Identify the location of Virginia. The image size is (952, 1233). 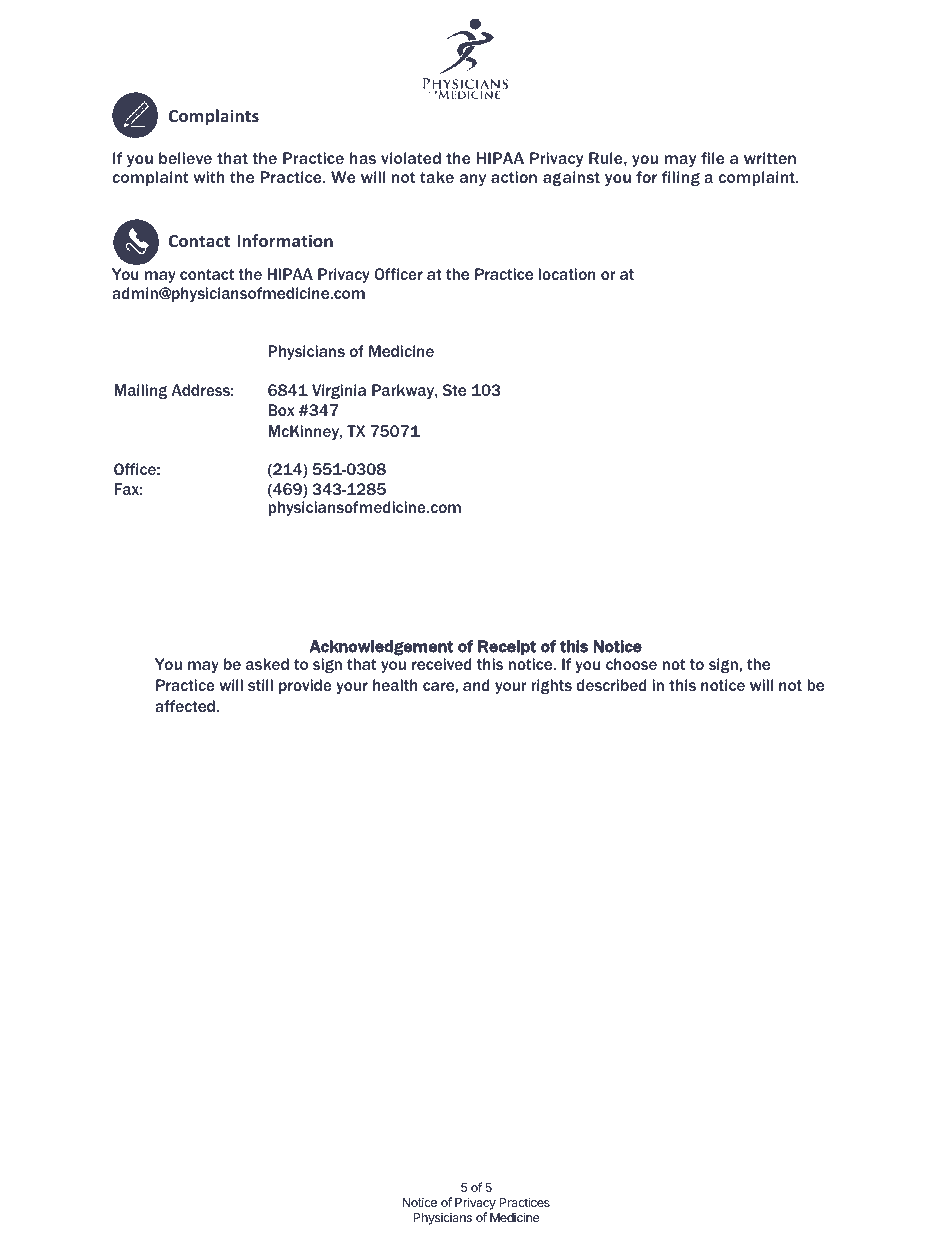
(339, 391).
